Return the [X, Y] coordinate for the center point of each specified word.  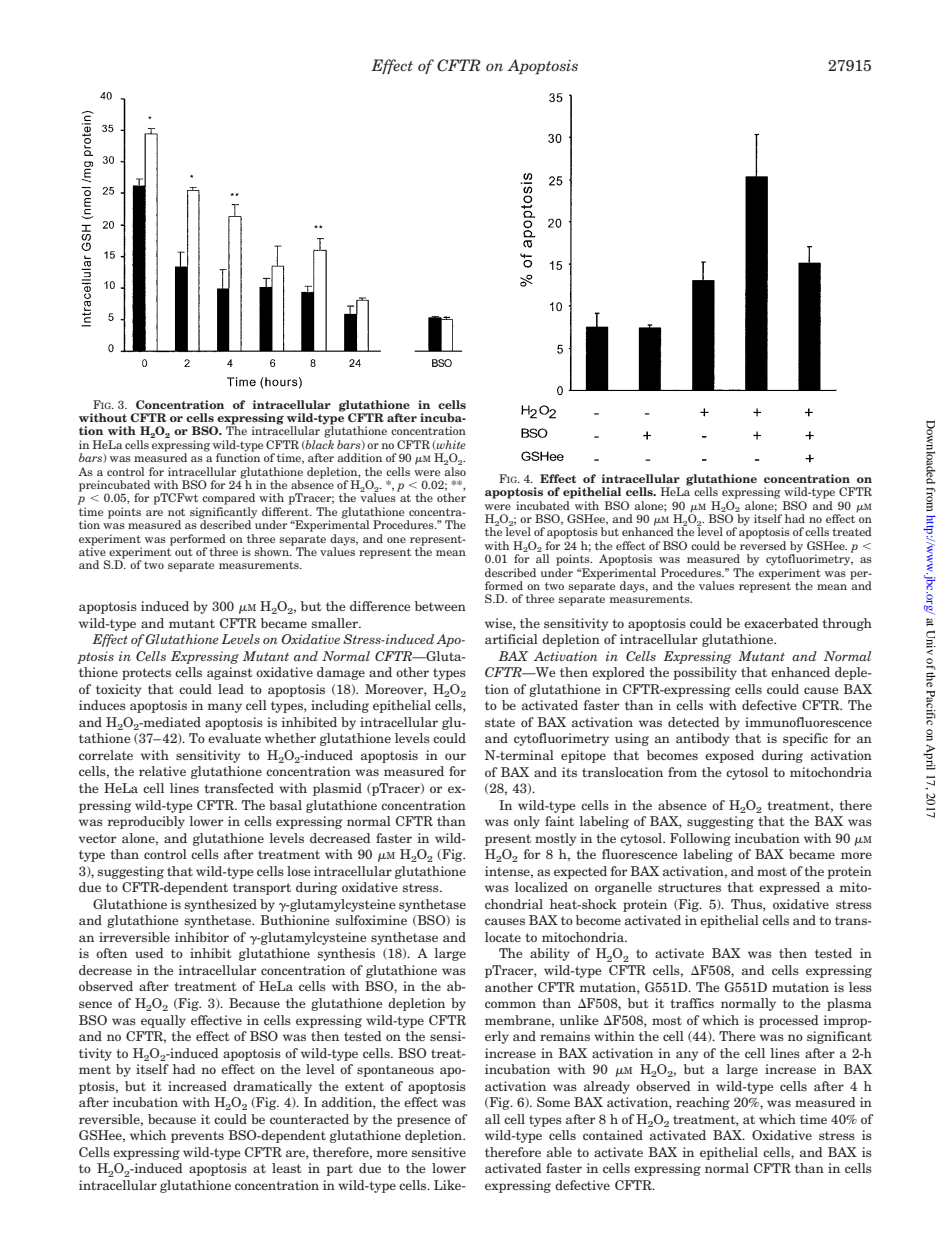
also [455, 470]
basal [285, 805]
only [527, 822]
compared [228, 499]
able [559, 1152]
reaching [703, 1103]
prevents [197, 1137]
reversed [763, 545]
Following [700, 839]
